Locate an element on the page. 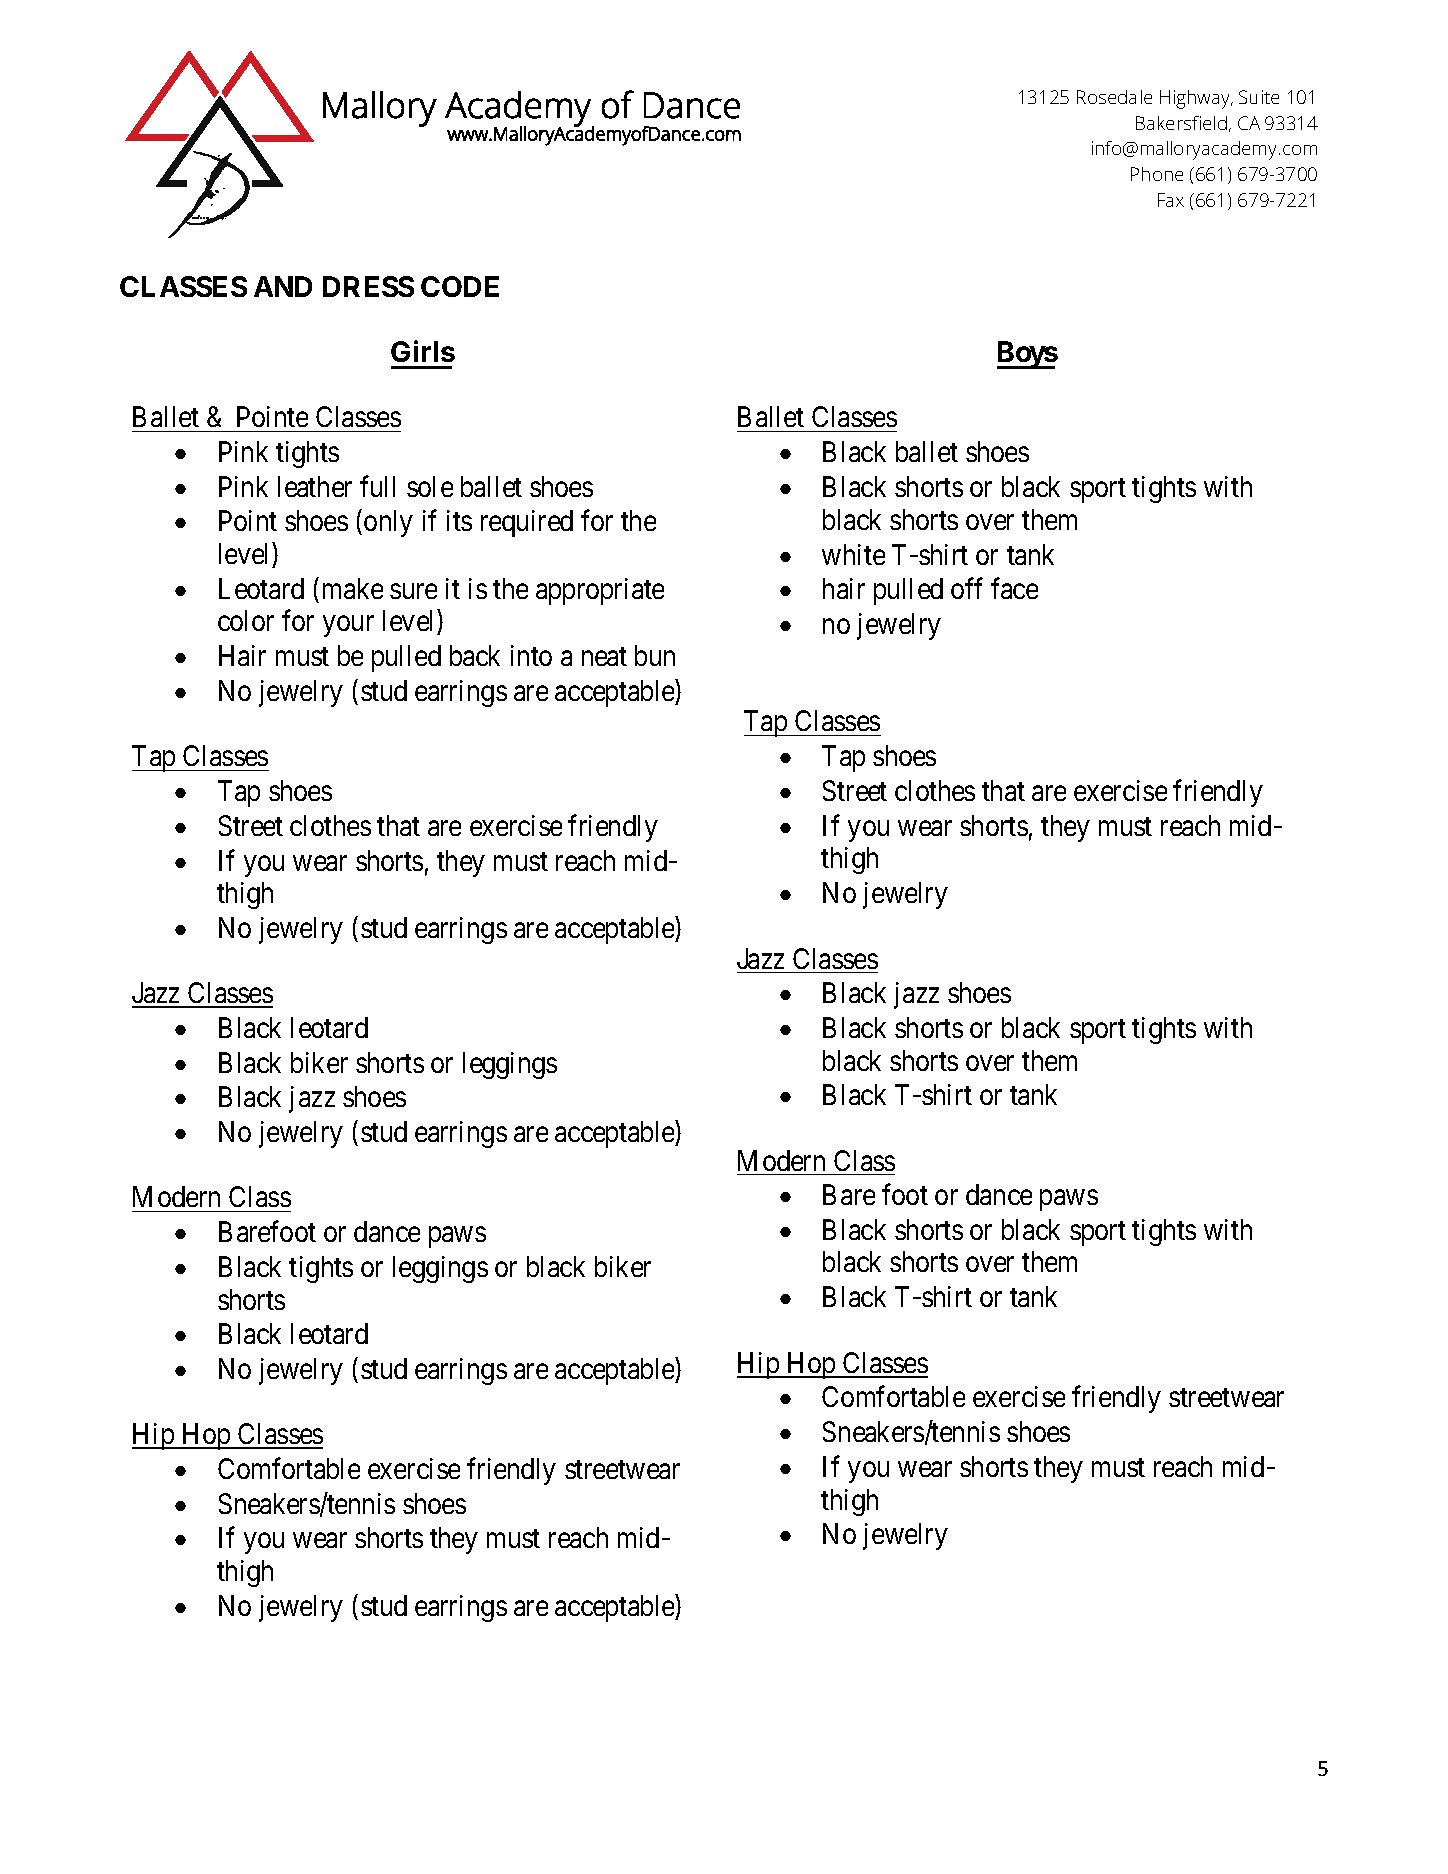 The width and height of the image is (1448, 1874). Rosedale is located at coordinates (1114, 97).
